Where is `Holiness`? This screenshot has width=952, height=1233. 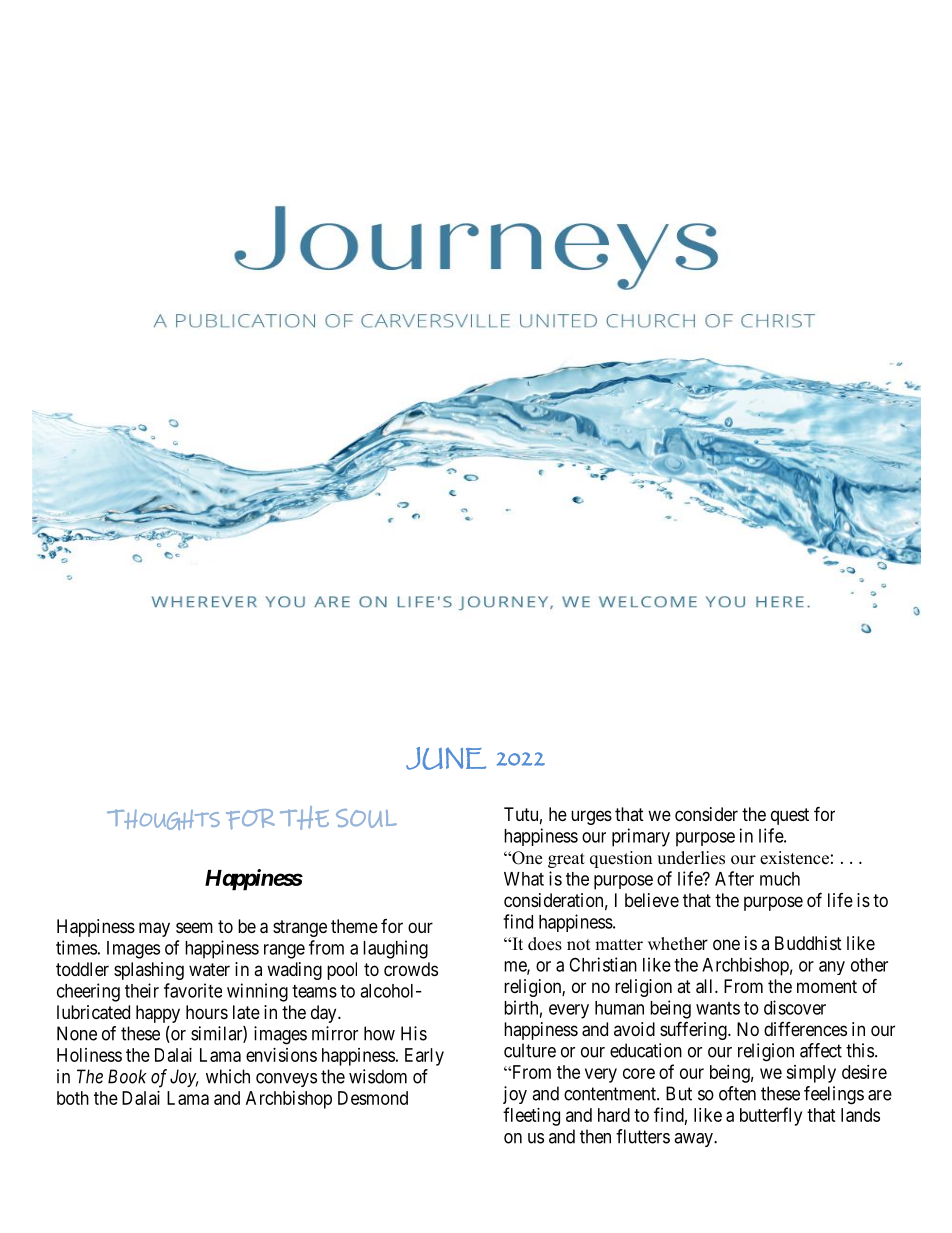
Holiness is located at coordinates (89, 1055).
